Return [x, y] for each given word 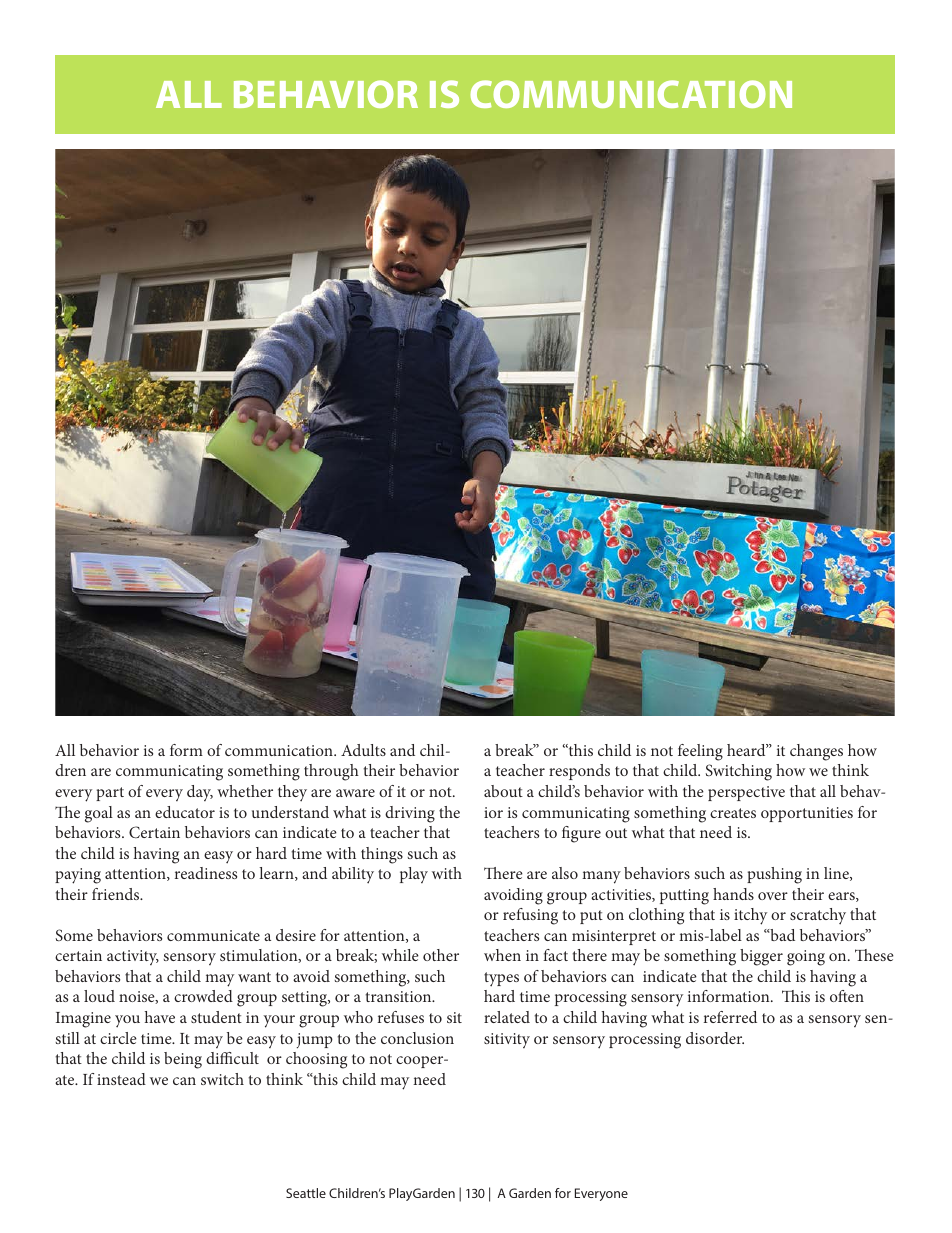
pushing [774, 875]
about [503, 791]
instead [121, 1079]
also [565, 873]
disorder [715, 1038]
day [200, 793]
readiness [206, 873]
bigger [761, 957]
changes [816, 752]
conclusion [417, 1038]
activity [133, 957]
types [501, 979]
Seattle [306, 1193]
